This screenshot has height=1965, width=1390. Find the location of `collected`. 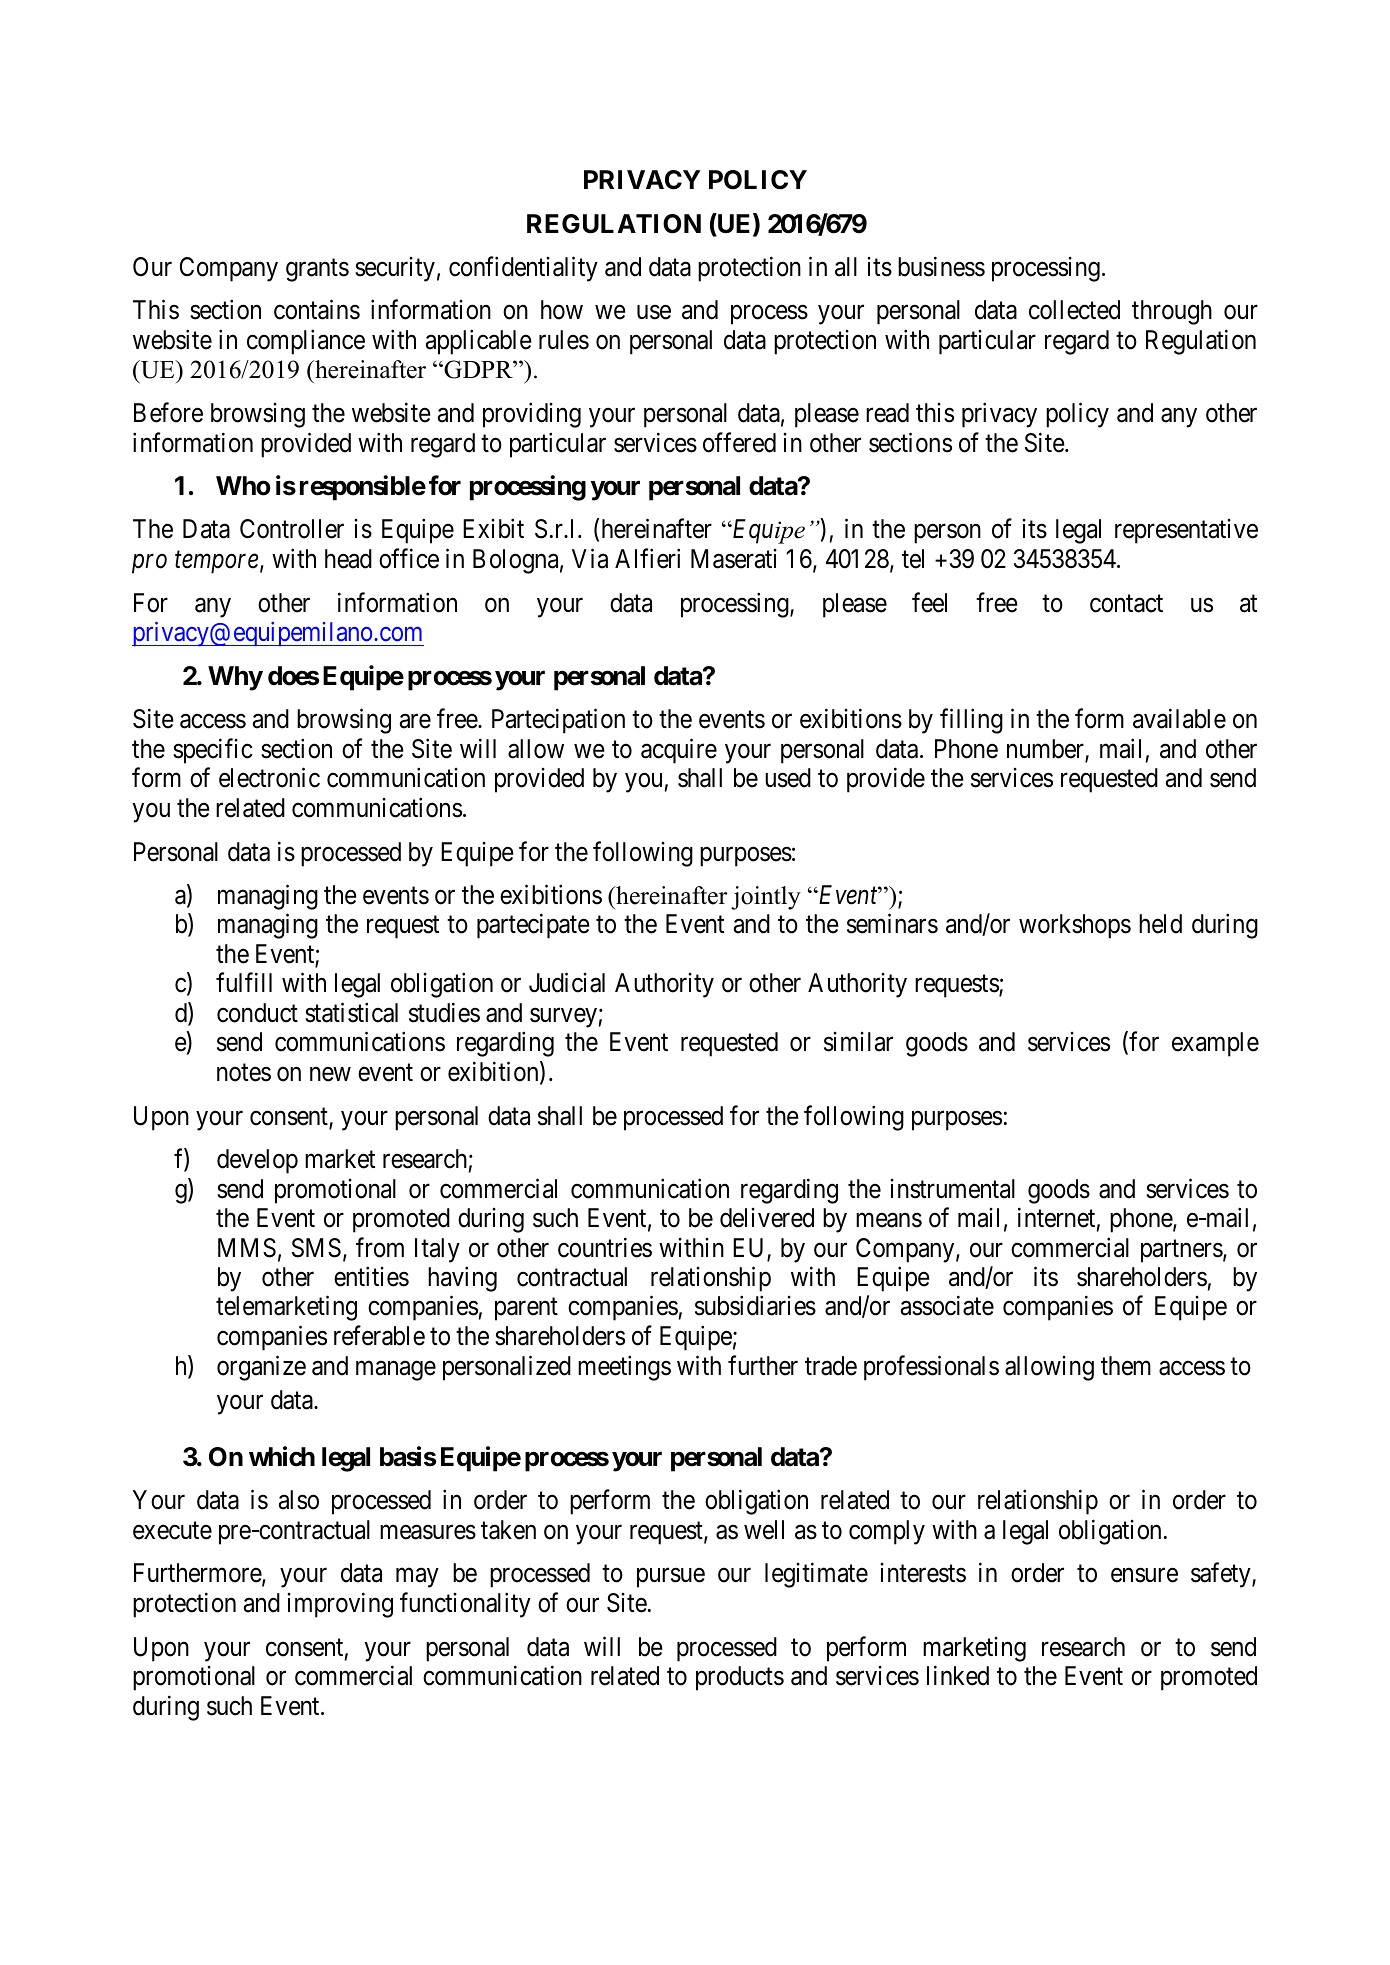

collected is located at coordinates (1074, 310).
